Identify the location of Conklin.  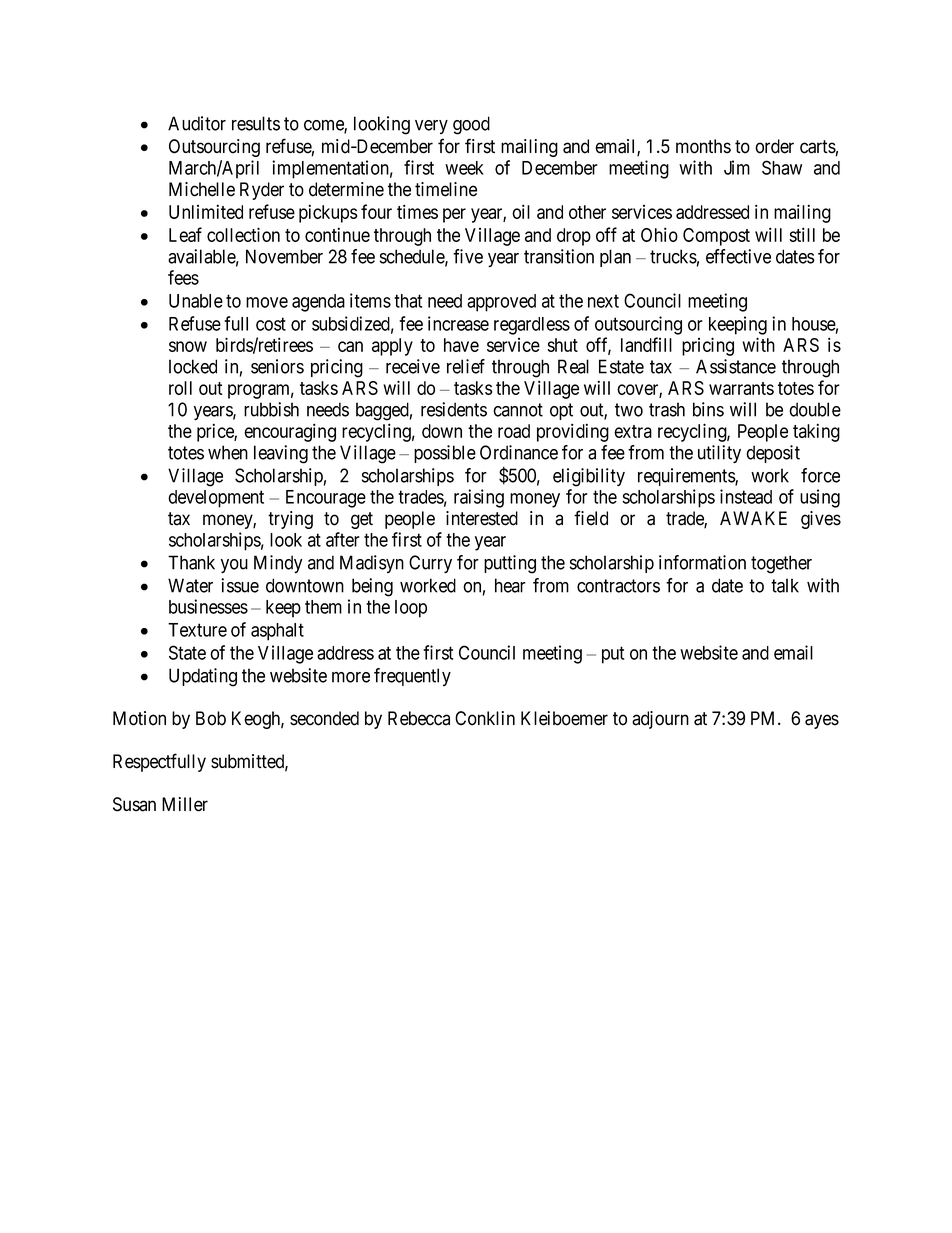
(485, 718).
